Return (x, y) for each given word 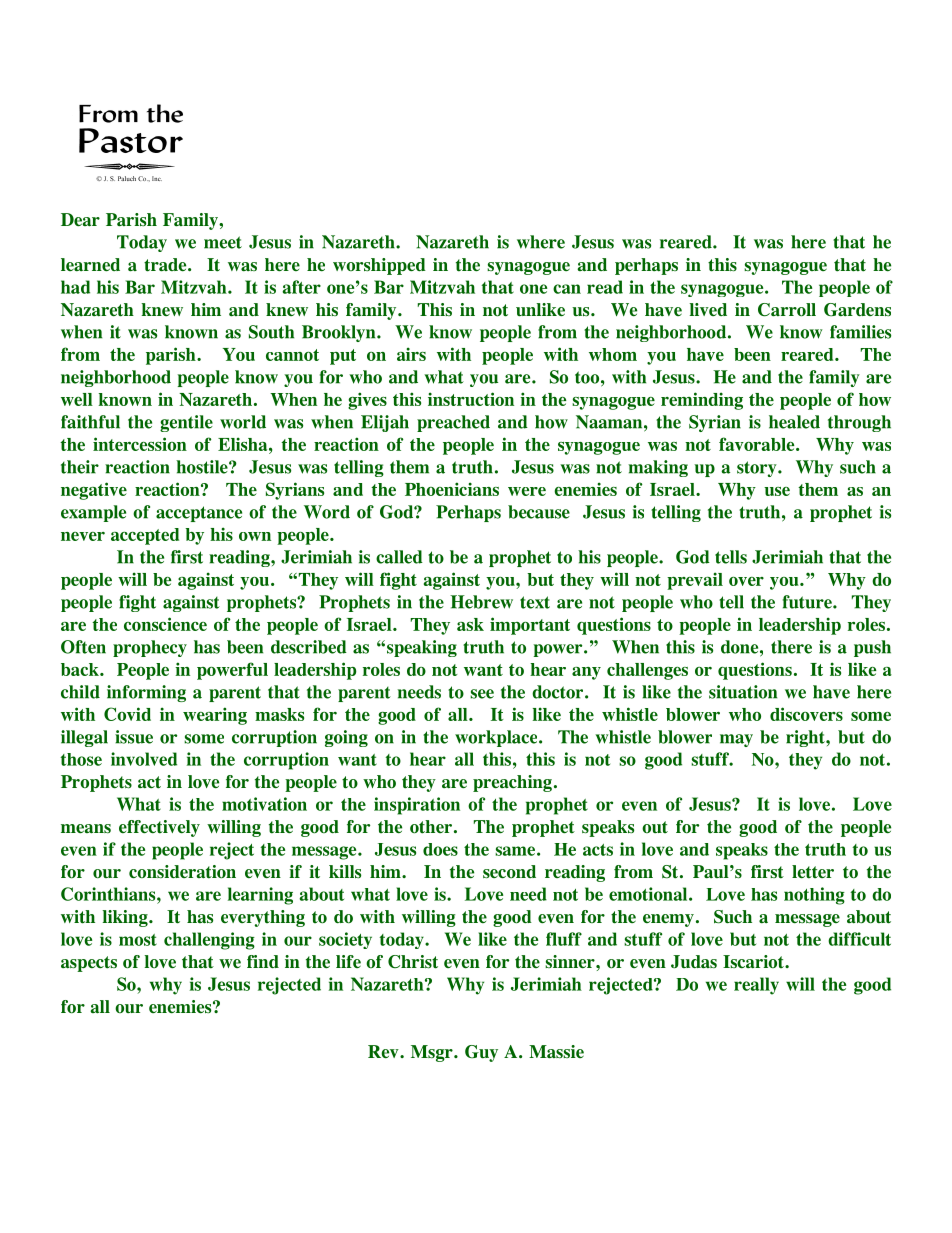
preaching (512, 783)
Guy (481, 1053)
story (758, 469)
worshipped (379, 266)
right (806, 738)
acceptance (199, 514)
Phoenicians (452, 489)
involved (144, 759)
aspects (89, 964)
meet (223, 242)
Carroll (787, 310)
